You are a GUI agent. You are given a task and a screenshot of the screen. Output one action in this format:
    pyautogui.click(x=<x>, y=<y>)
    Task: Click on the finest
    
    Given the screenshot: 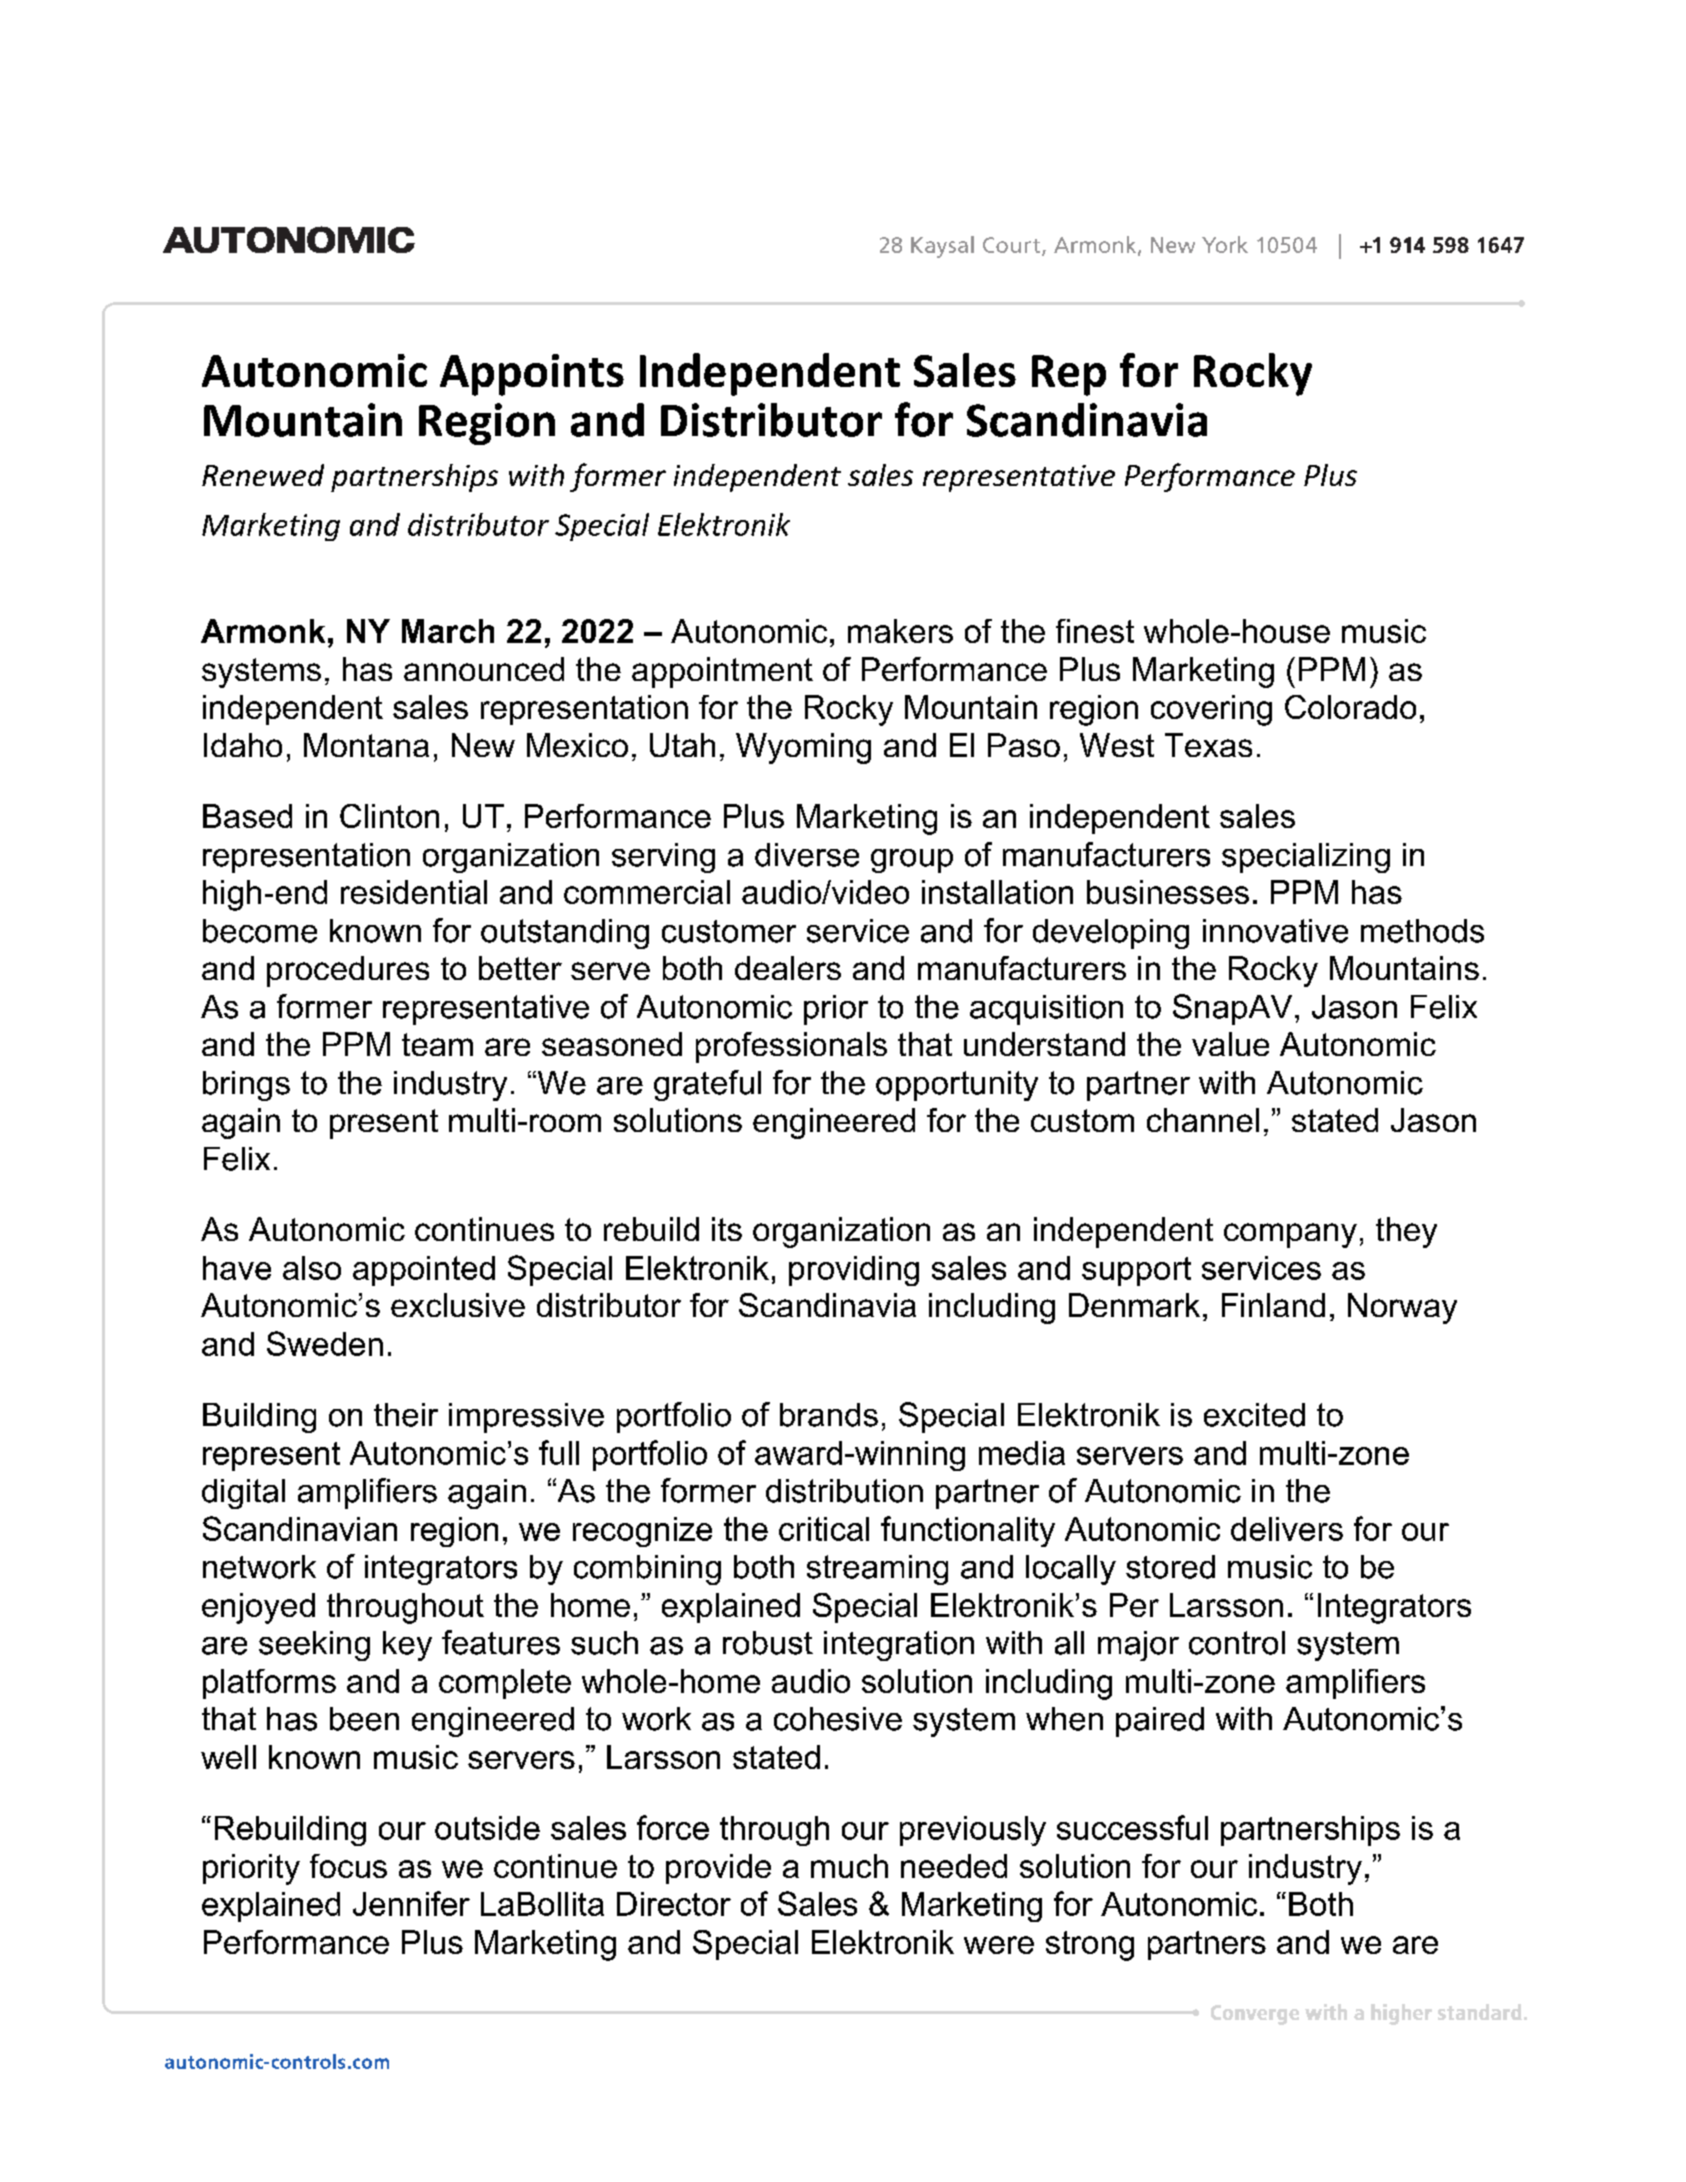 What is the action you would take?
    pyautogui.click(x=1095, y=631)
